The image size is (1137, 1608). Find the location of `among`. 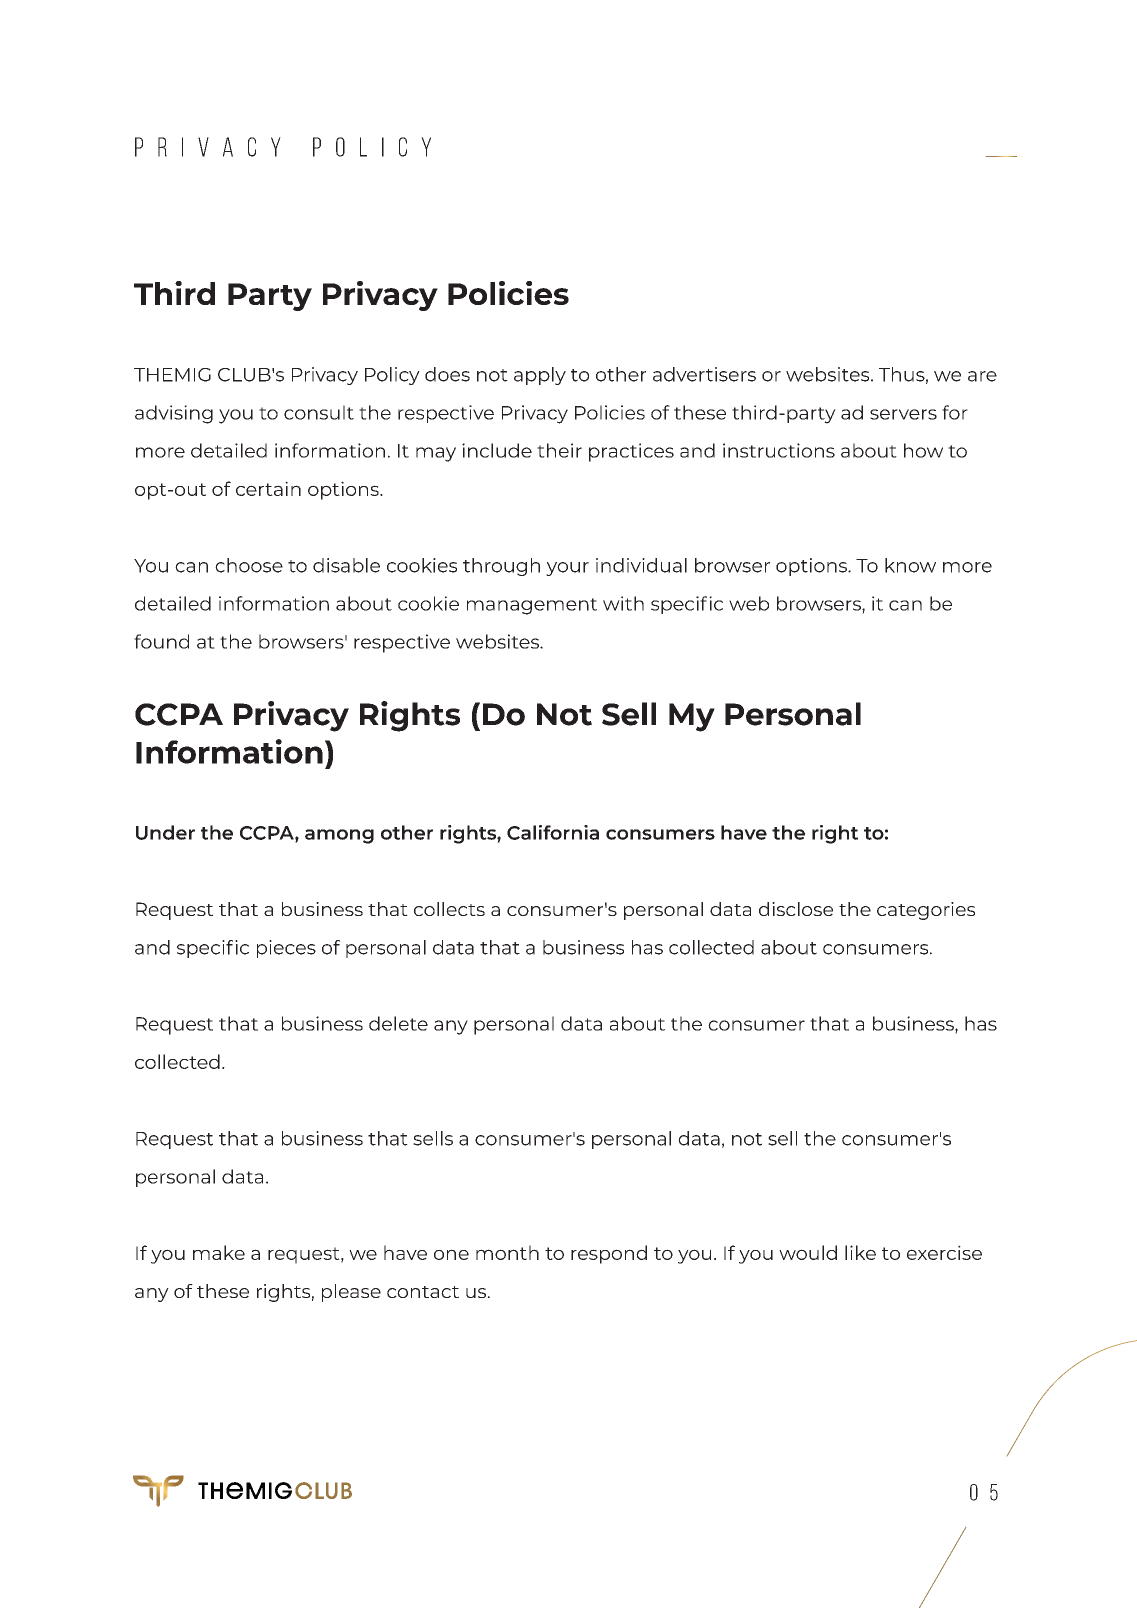

among is located at coordinates (339, 836).
